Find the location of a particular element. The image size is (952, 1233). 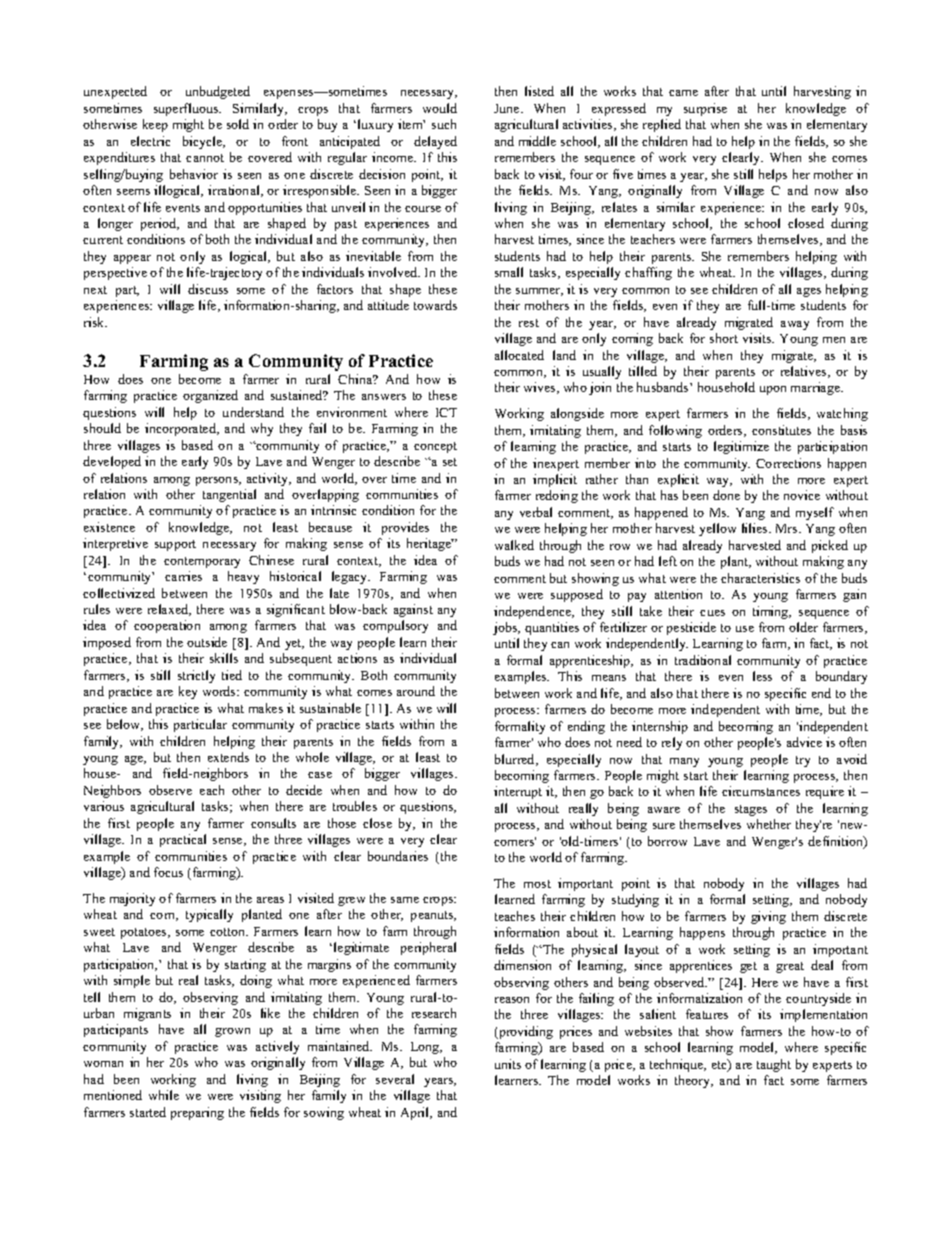

surprise is located at coordinates (705, 109).
